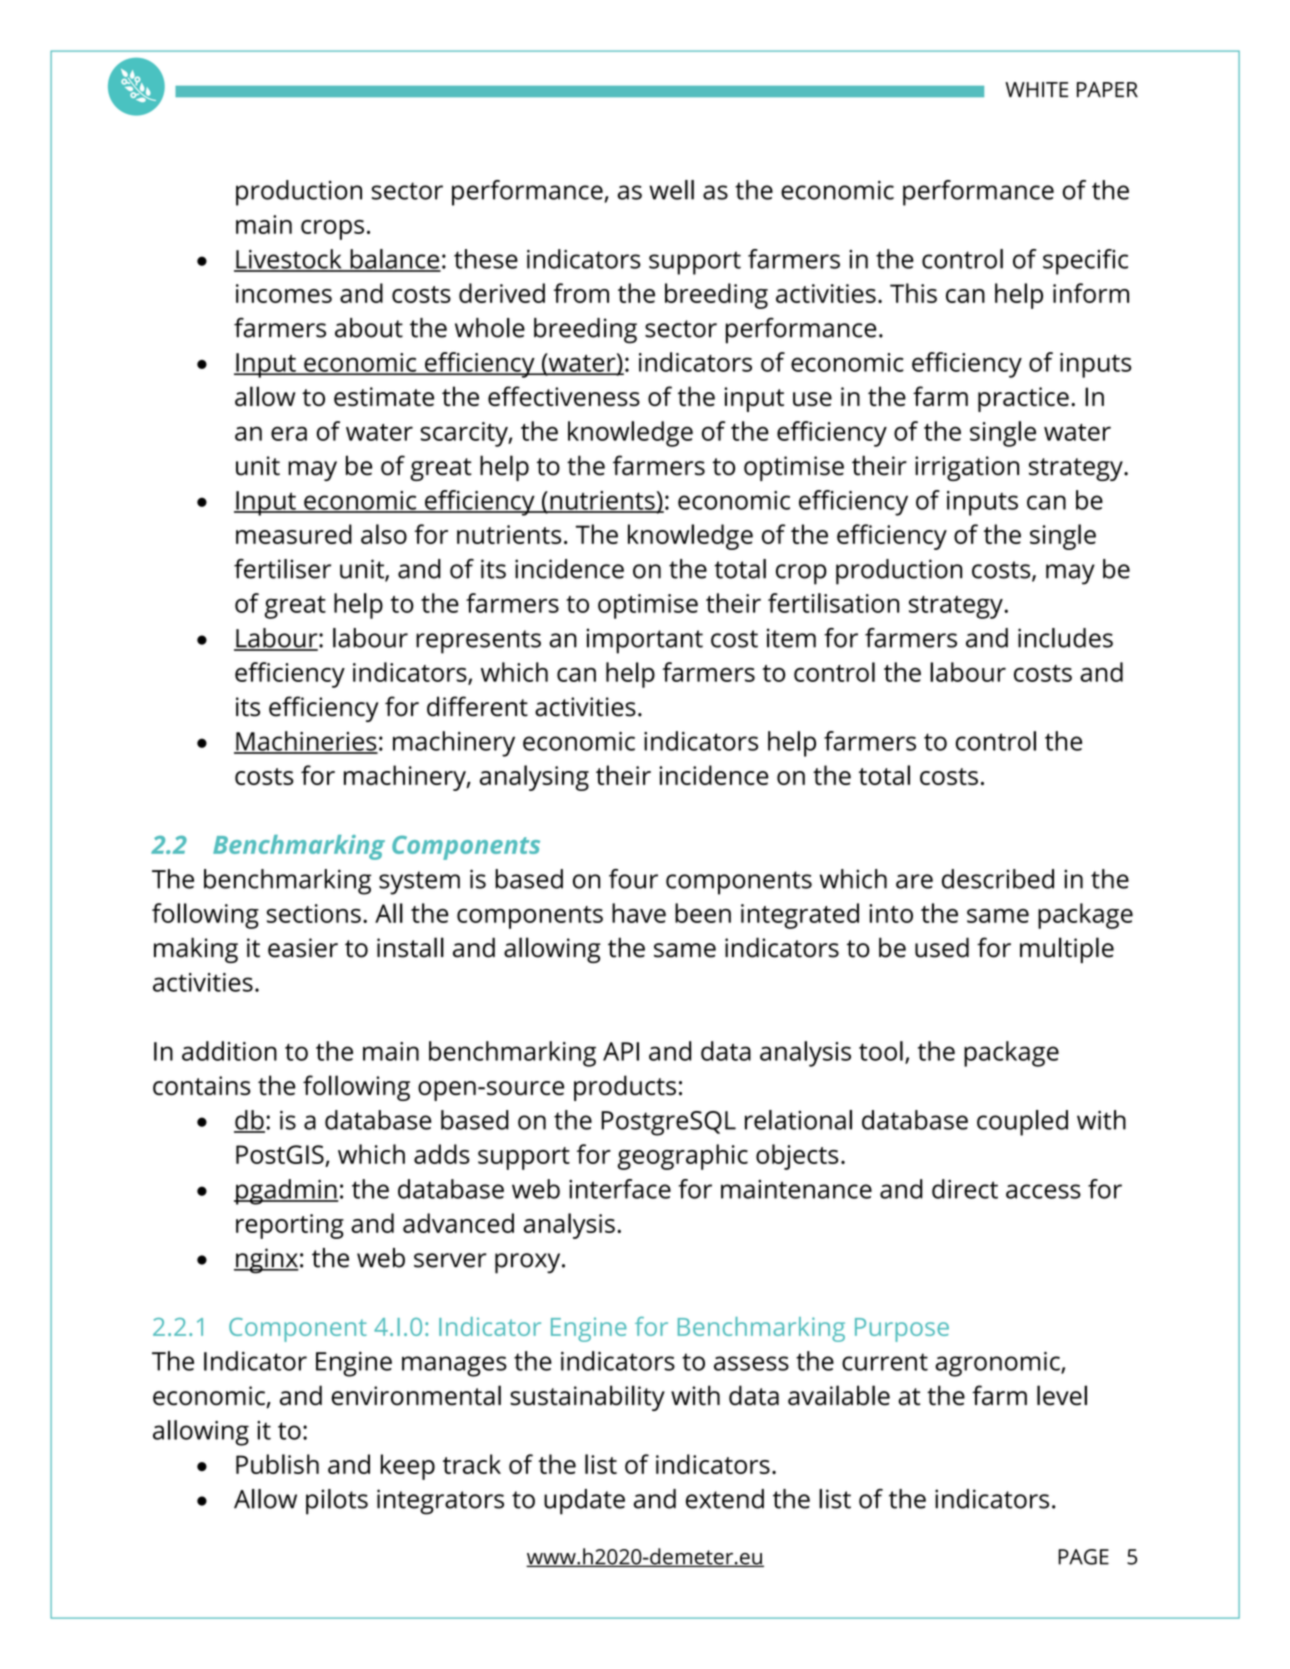  I want to click on fertiliser, so click(282, 569).
